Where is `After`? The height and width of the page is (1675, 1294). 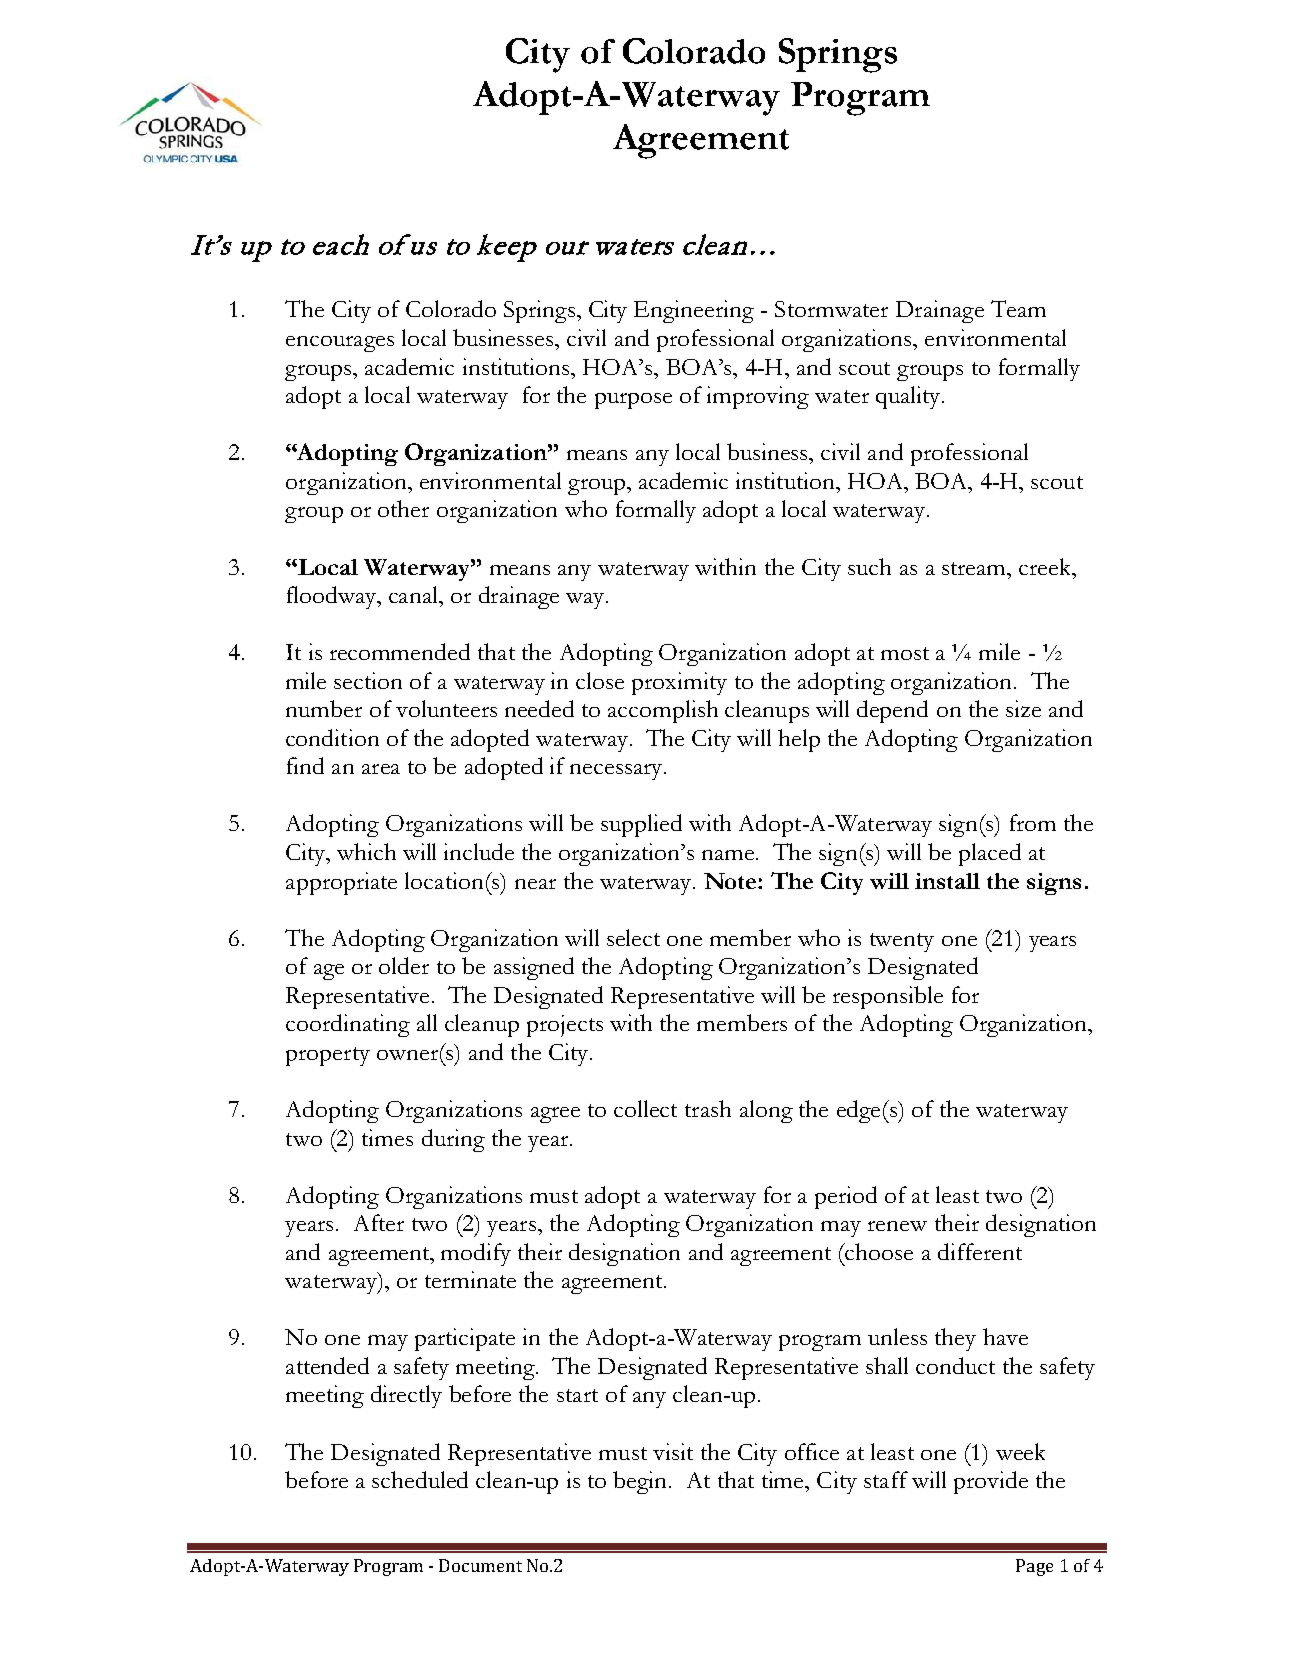 After is located at coordinates (379, 1222).
